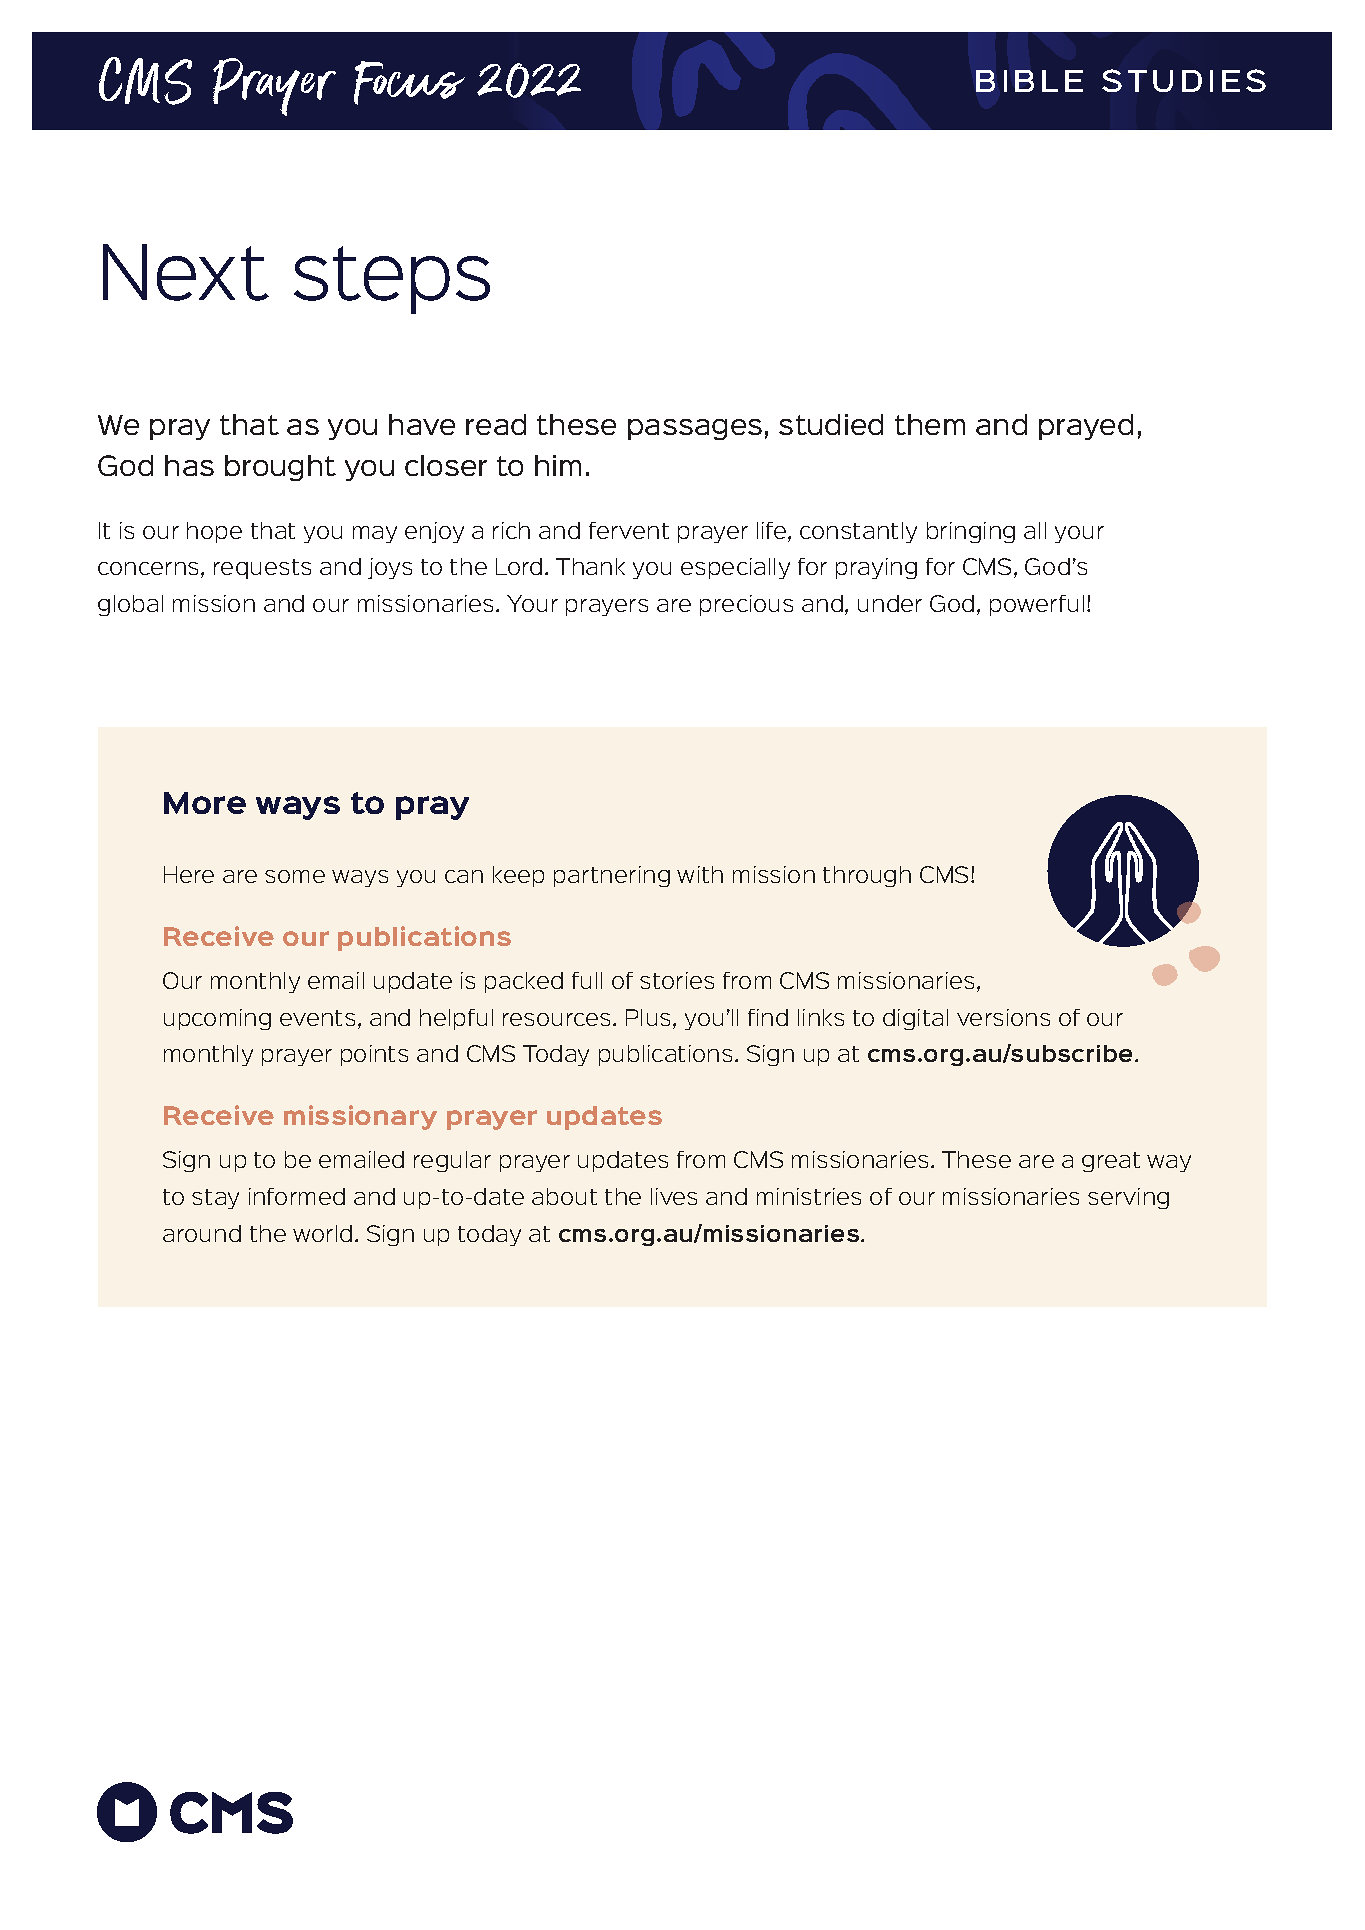  Describe the element at coordinates (1184, 80) in the screenshot. I see `STUDIES` at that location.
